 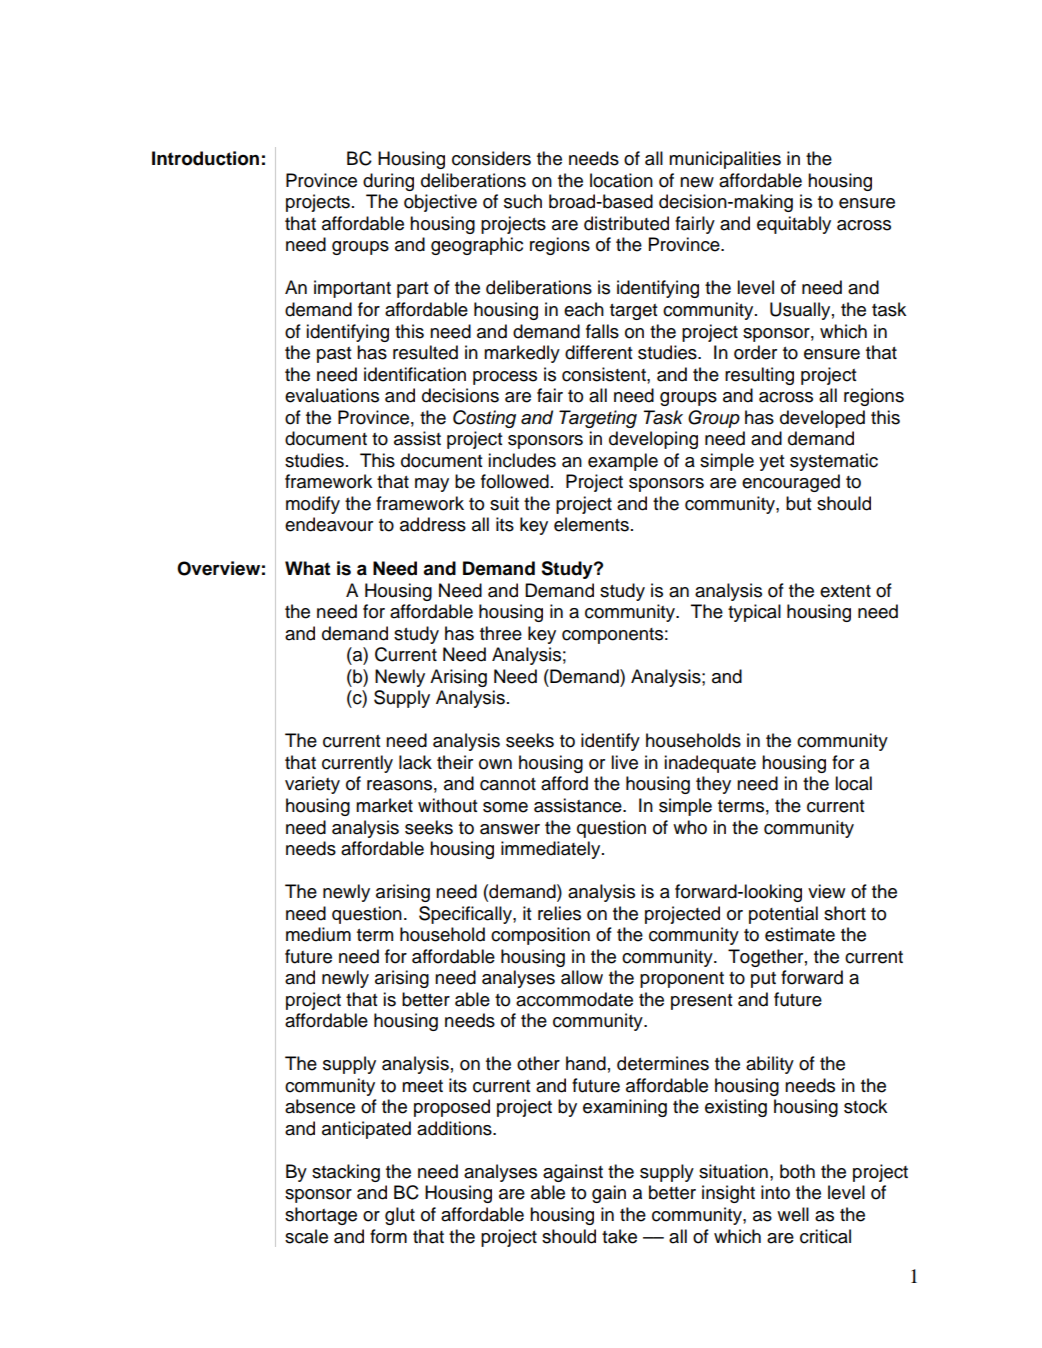 What do you see at coordinates (793, 1214) in the screenshot?
I see `well` at bounding box center [793, 1214].
